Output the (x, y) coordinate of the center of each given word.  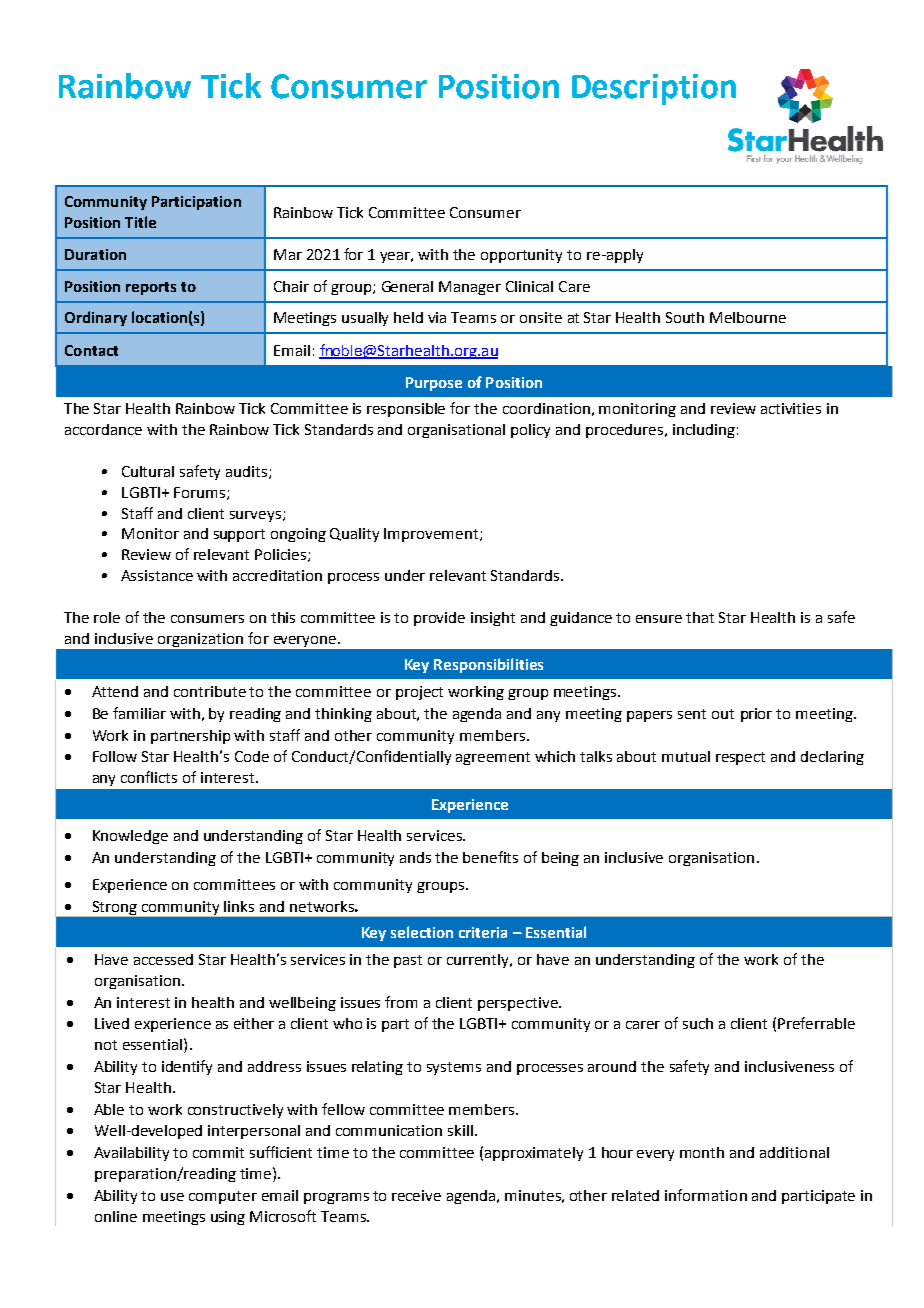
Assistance (157, 575)
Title (140, 222)
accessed (163, 959)
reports (151, 288)
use (172, 1197)
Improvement (432, 535)
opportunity (521, 256)
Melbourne (748, 317)
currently (479, 961)
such (698, 1023)
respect (740, 758)
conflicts (149, 777)
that (700, 617)
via (437, 317)
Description (654, 89)
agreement (493, 758)
